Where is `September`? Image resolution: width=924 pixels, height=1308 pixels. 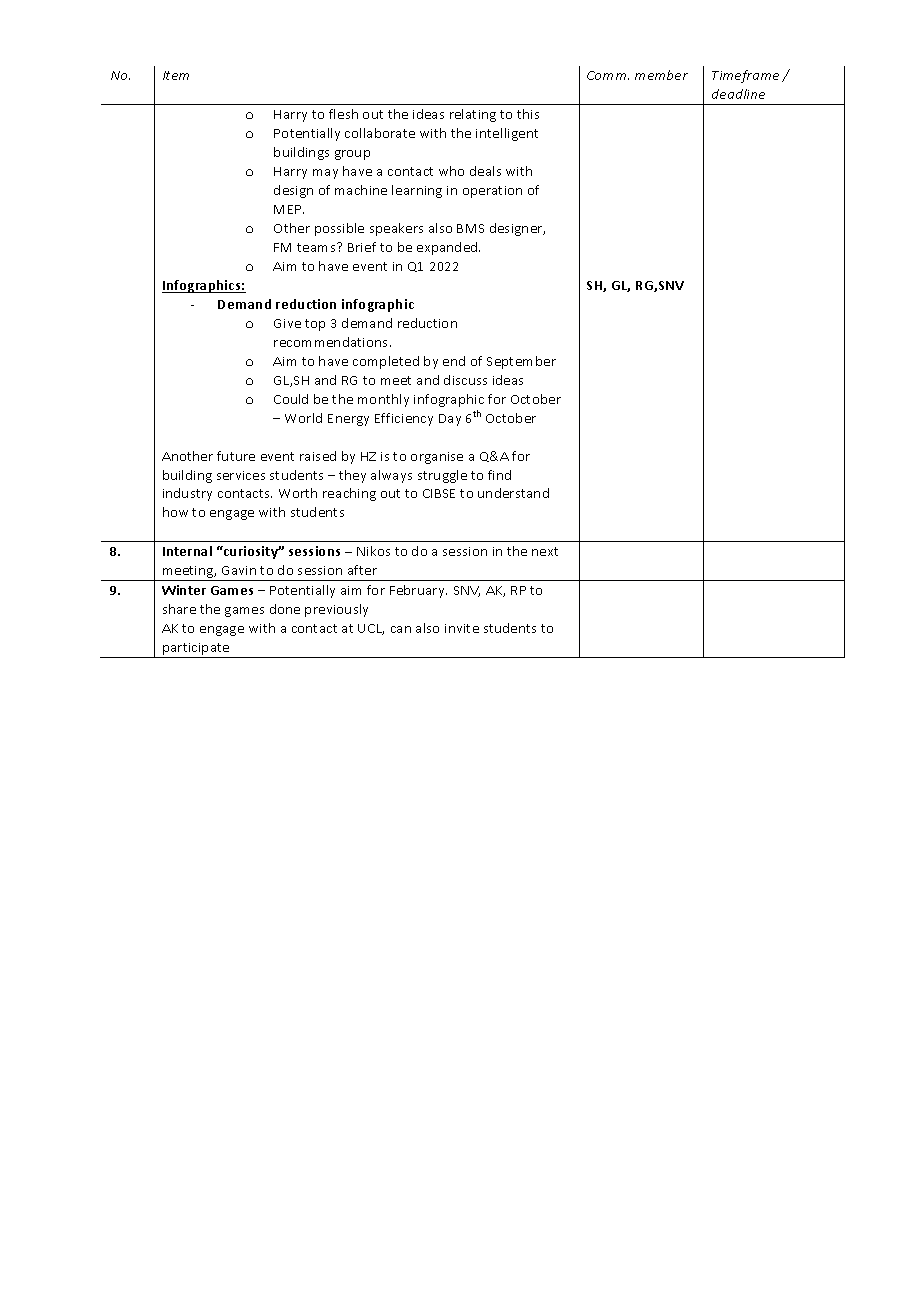 September is located at coordinates (521, 362).
